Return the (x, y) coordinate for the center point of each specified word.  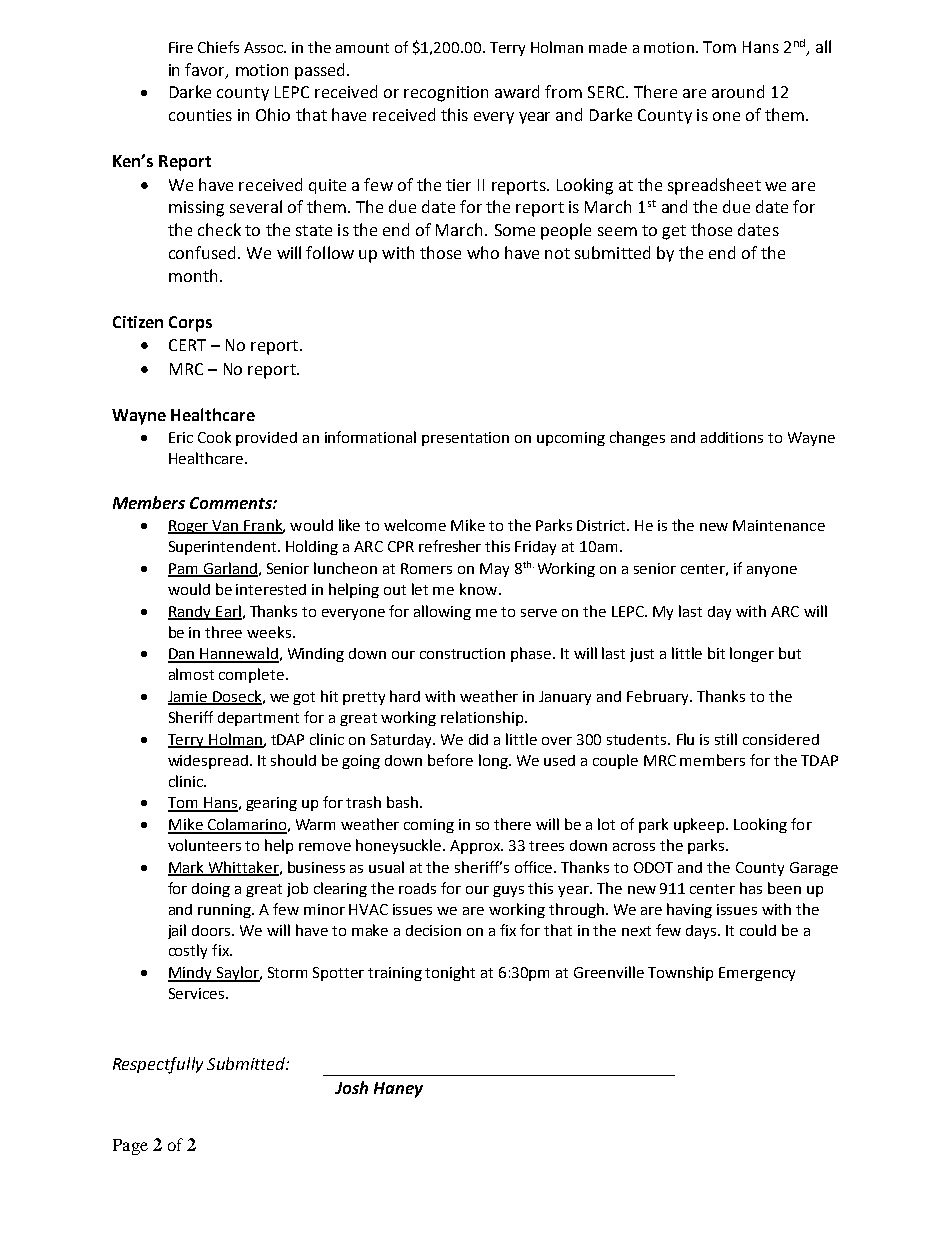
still (726, 739)
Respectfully (158, 1065)
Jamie (189, 698)
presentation (465, 439)
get (674, 232)
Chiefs (218, 47)
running (226, 911)
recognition (446, 94)
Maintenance (779, 525)
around (738, 91)
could (758, 930)
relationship (483, 718)
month (193, 275)
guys (508, 891)
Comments (232, 503)
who (483, 252)
